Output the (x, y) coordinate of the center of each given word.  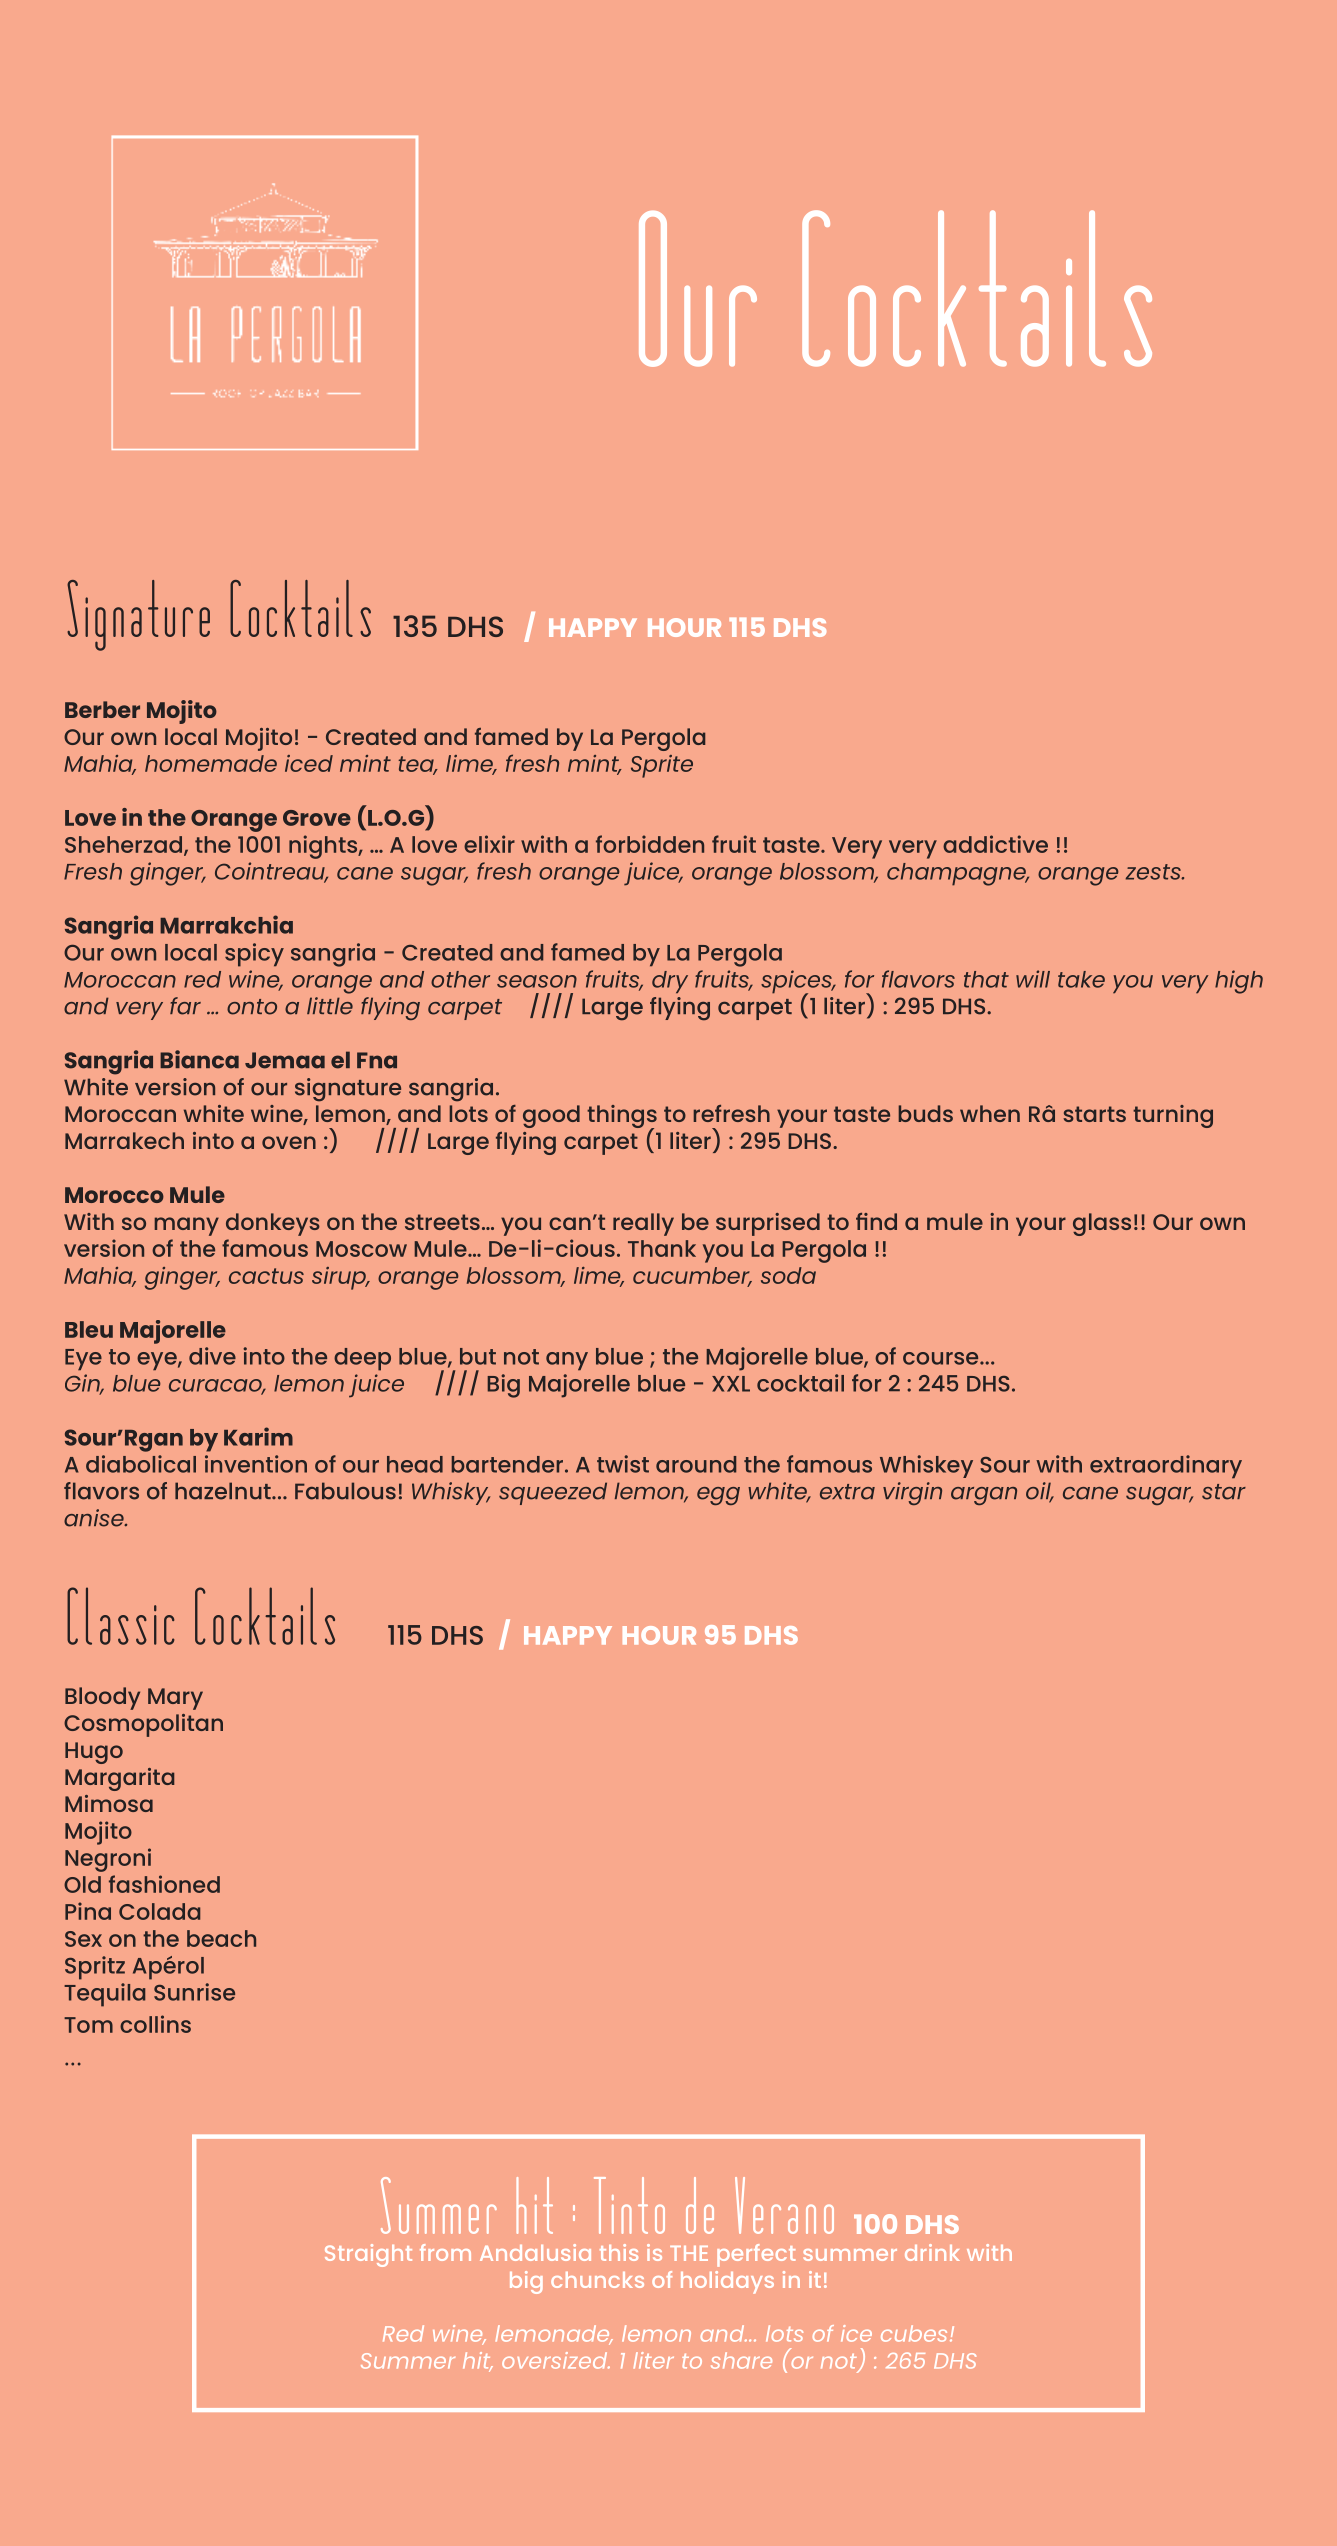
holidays (727, 2282)
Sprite (662, 766)
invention (256, 1464)
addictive (995, 844)
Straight (368, 2255)
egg (718, 1496)
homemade (211, 763)
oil (1039, 1492)
